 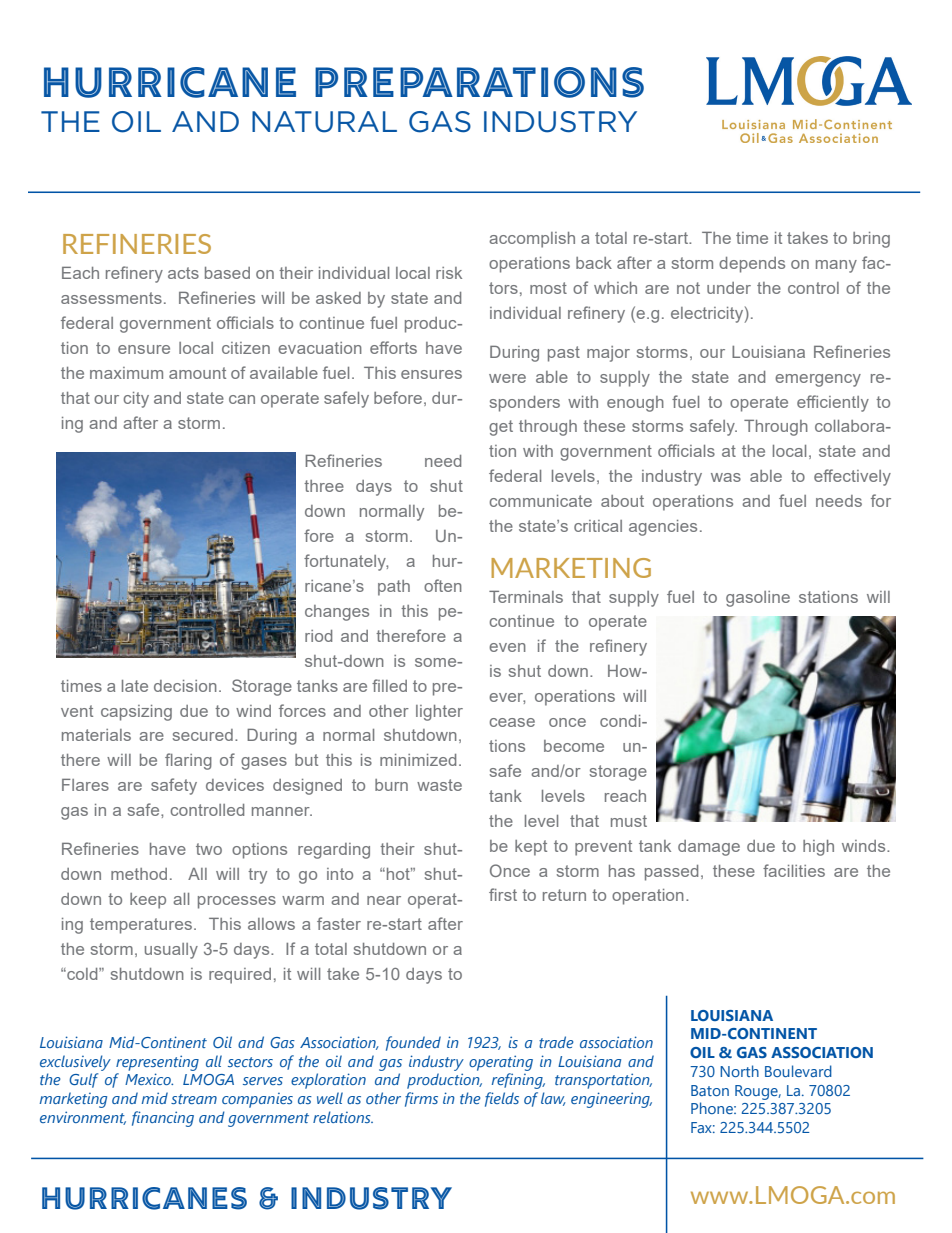 What do you see at coordinates (758, 599) in the image?
I see `gasoline` at bounding box center [758, 599].
